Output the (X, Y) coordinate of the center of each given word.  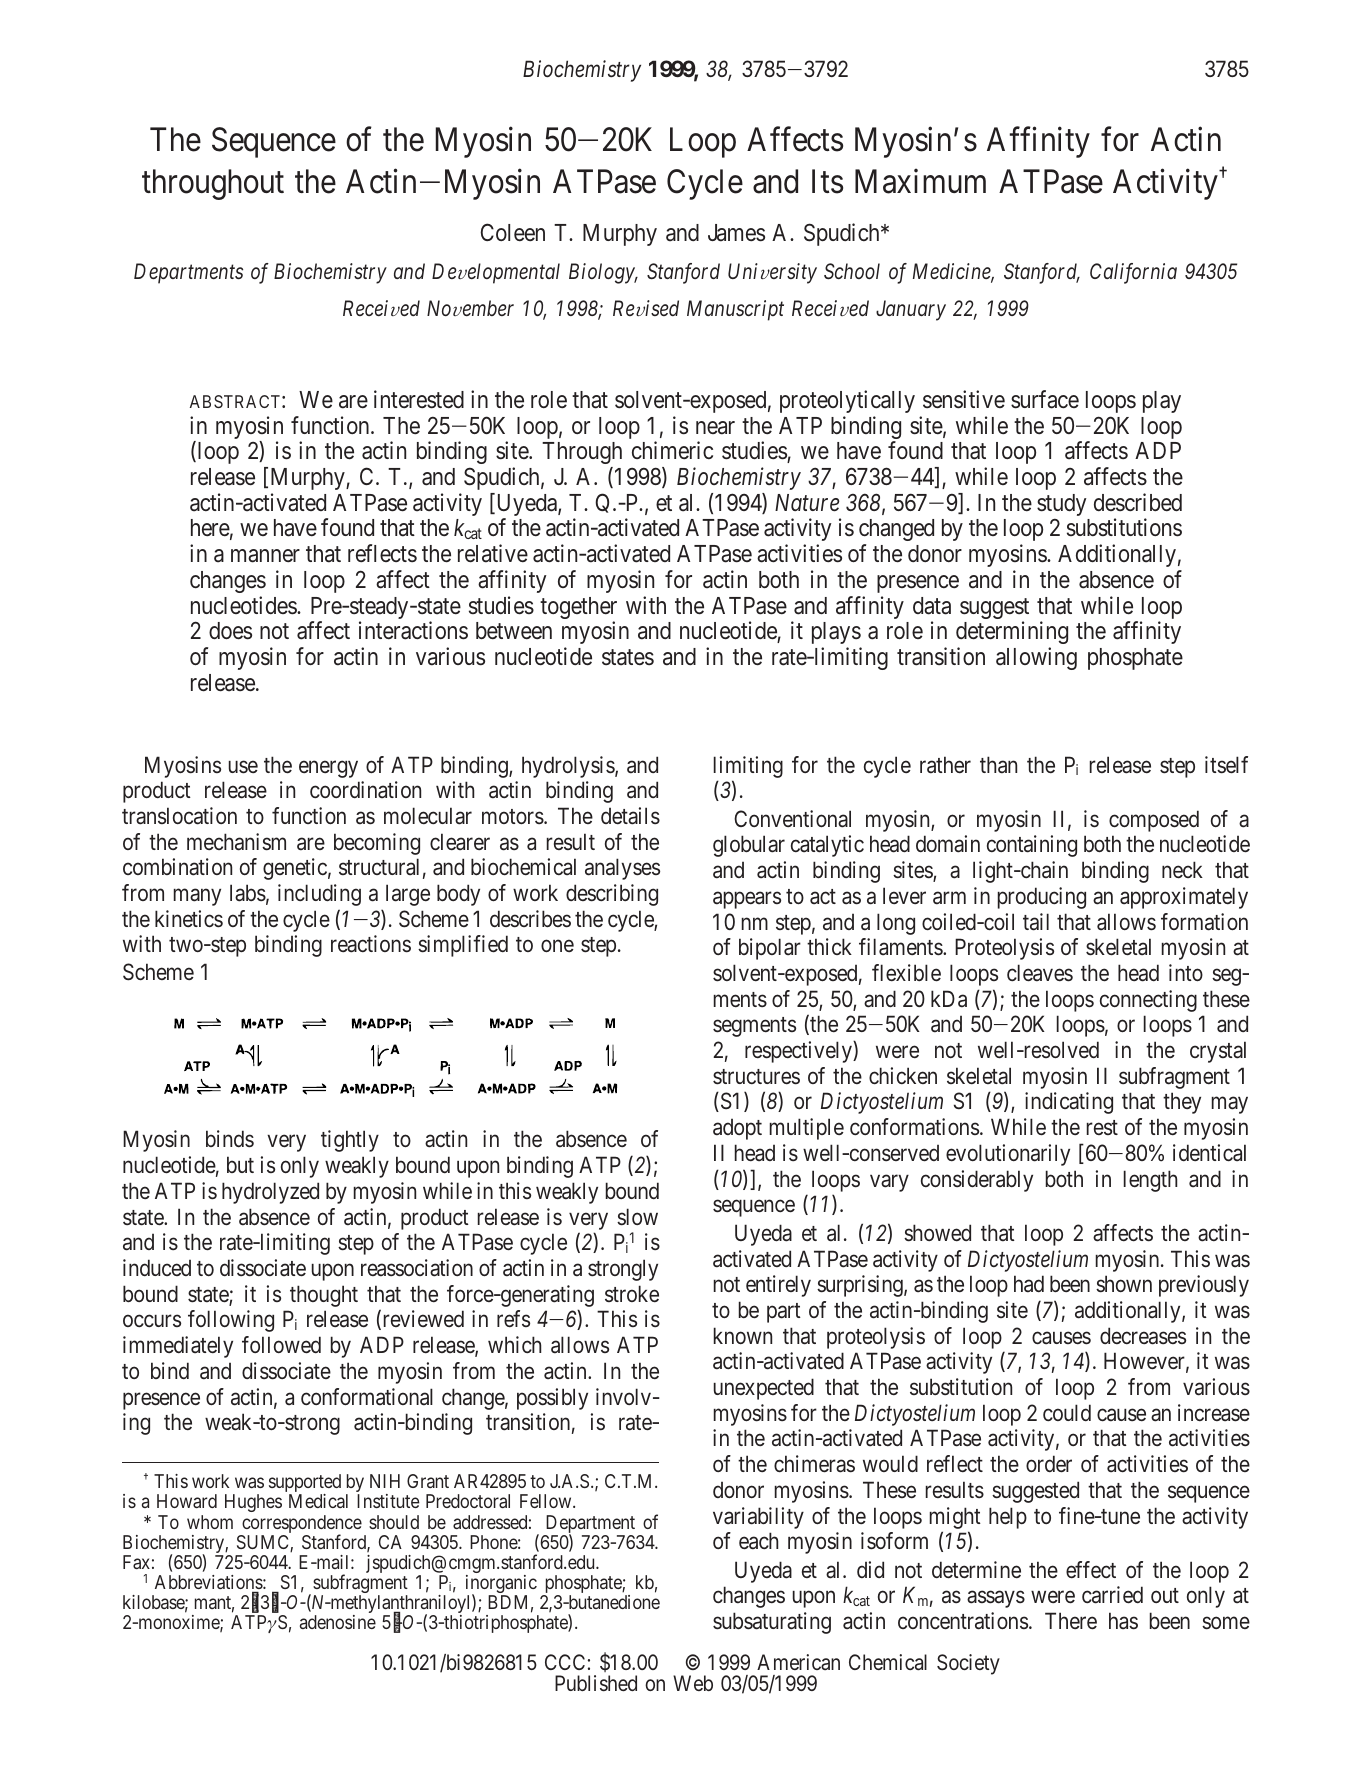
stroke (632, 1293)
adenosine (338, 1622)
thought (324, 1296)
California (1133, 273)
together (578, 609)
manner (265, 556)
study (1061, 506)
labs (248, 893)
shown (1124, 1284)
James (736, 233)
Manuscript (735, 310)
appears (747, 900)
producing (1042, 898)
